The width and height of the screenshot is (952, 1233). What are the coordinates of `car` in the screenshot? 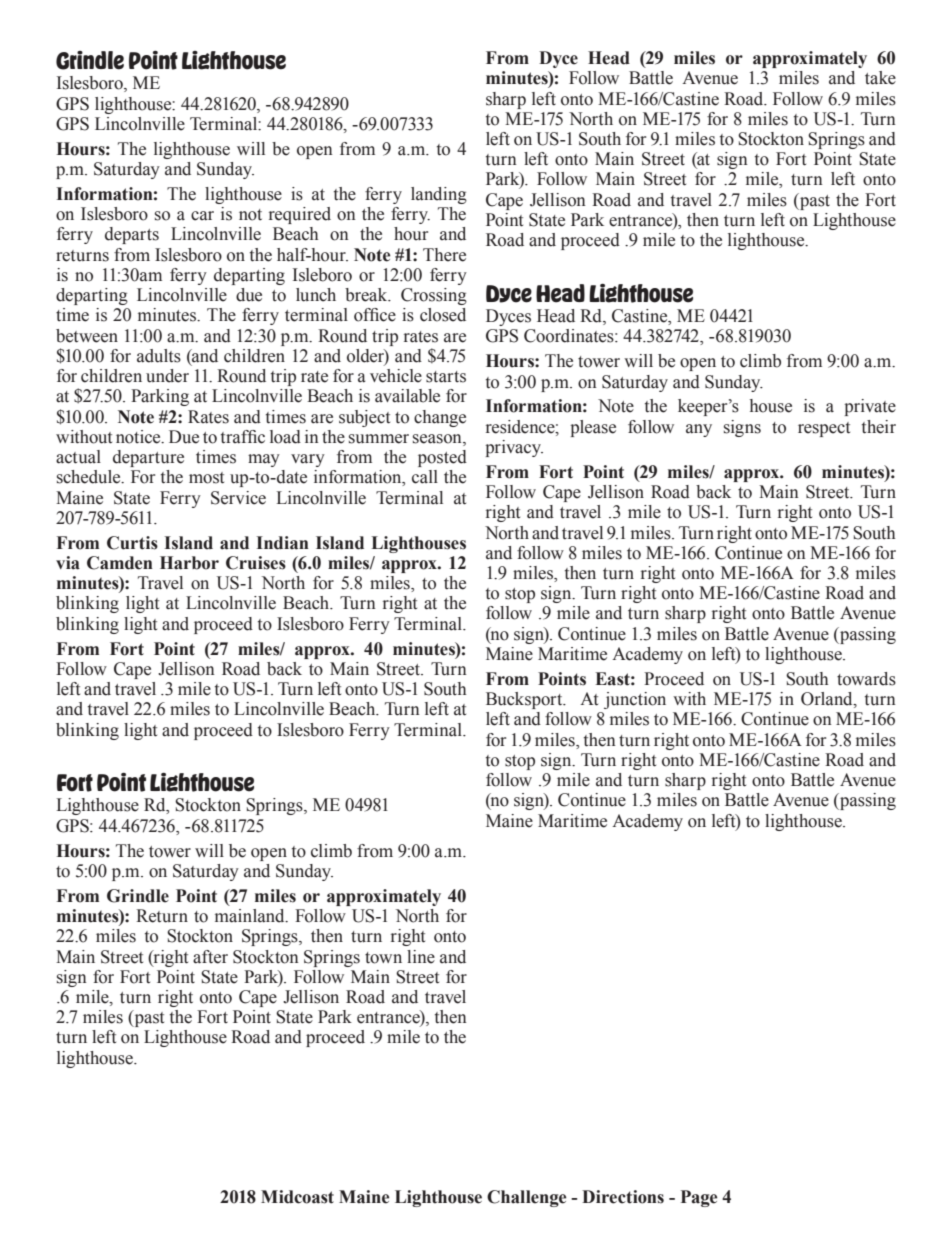 It's located at (202, 216).
